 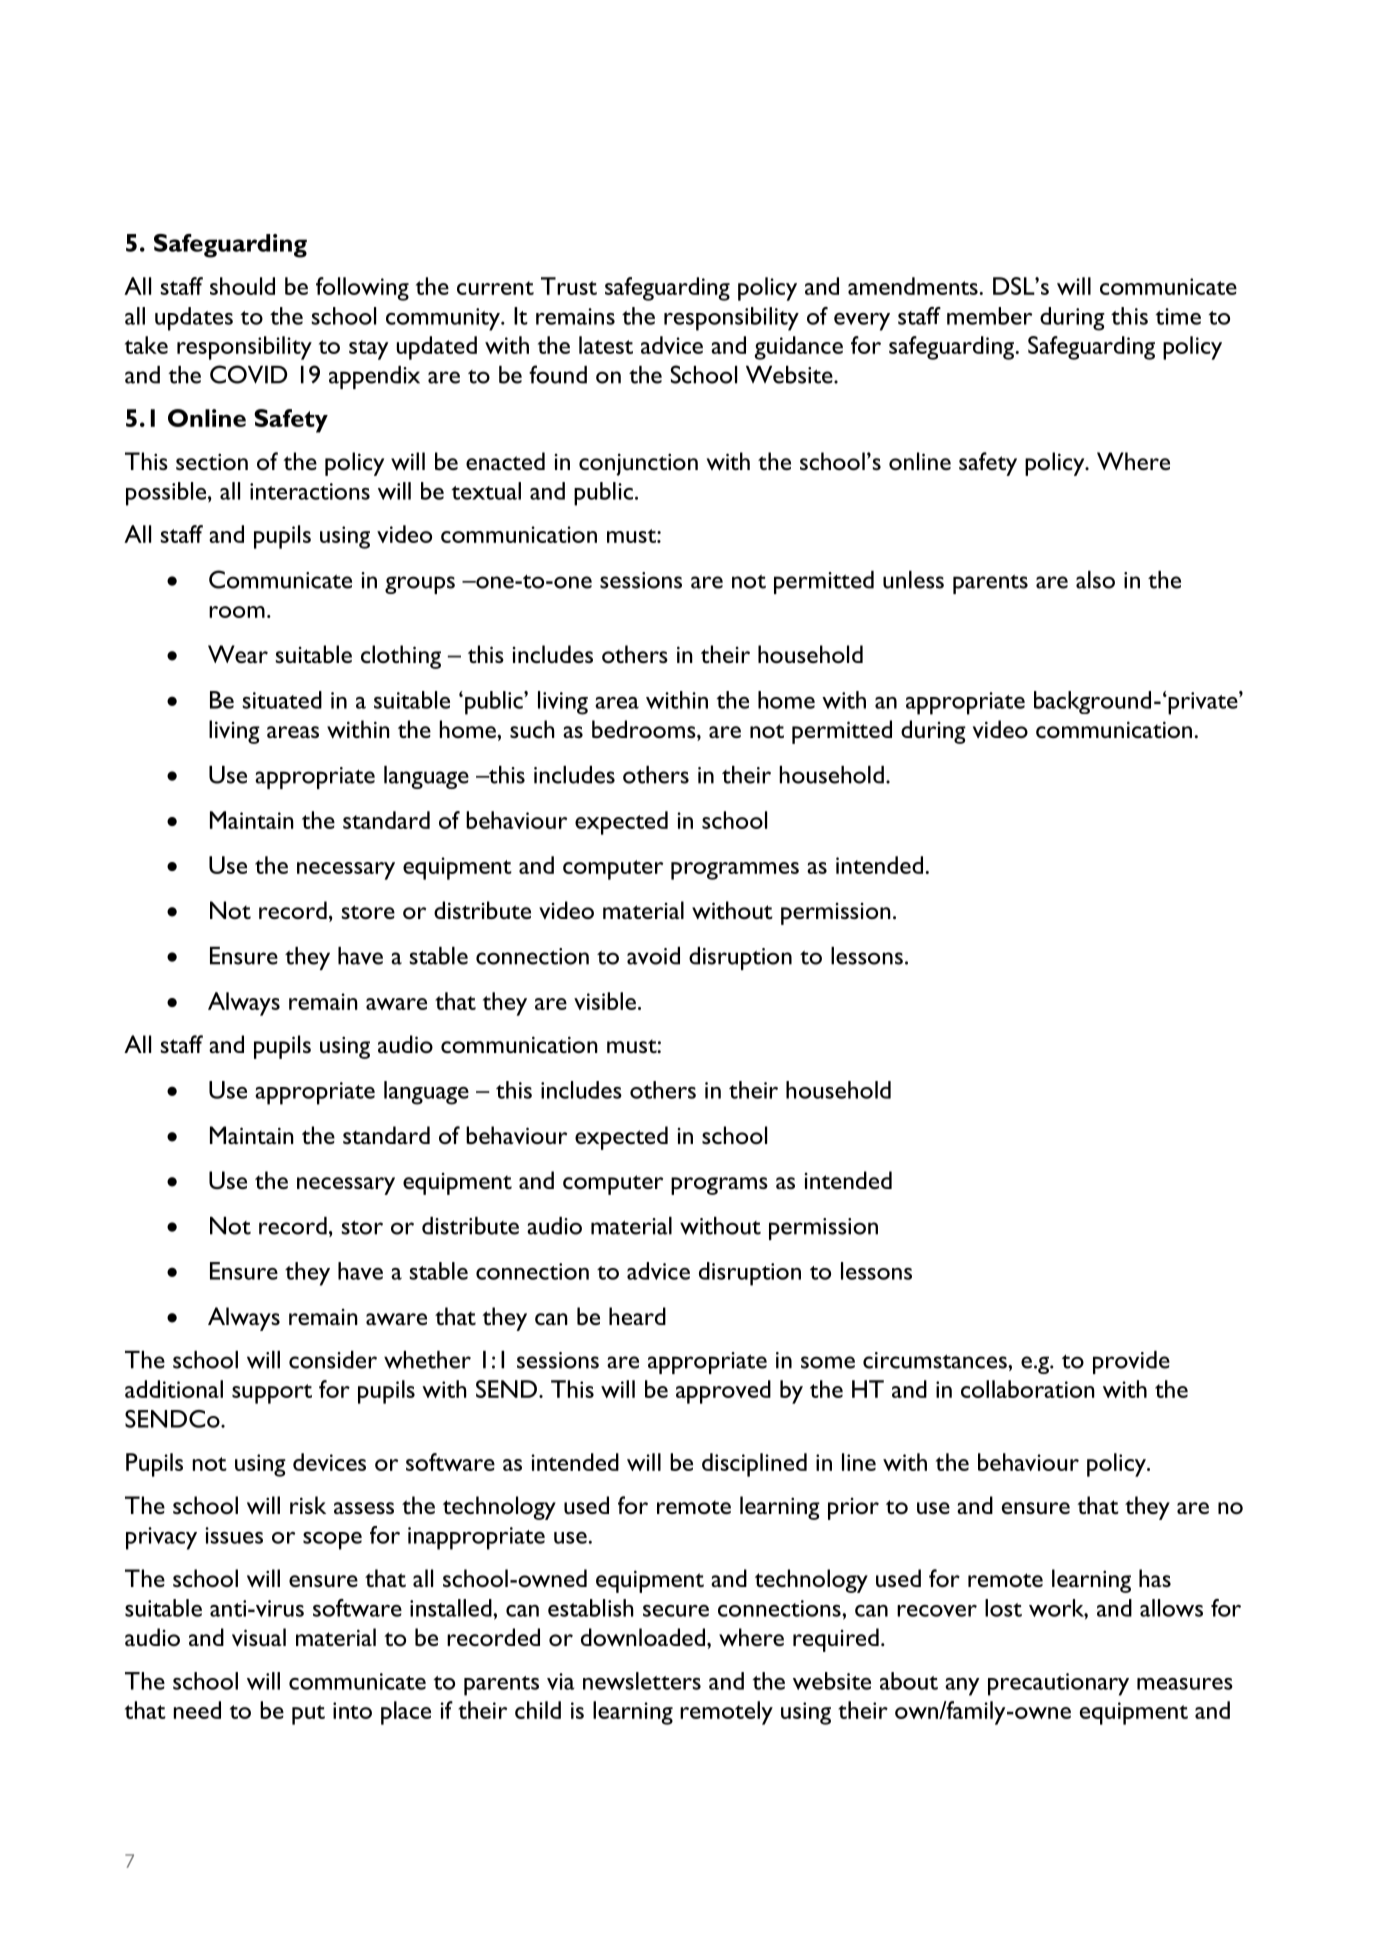 I want to click on provide, so click(x=1131, y=1362).
